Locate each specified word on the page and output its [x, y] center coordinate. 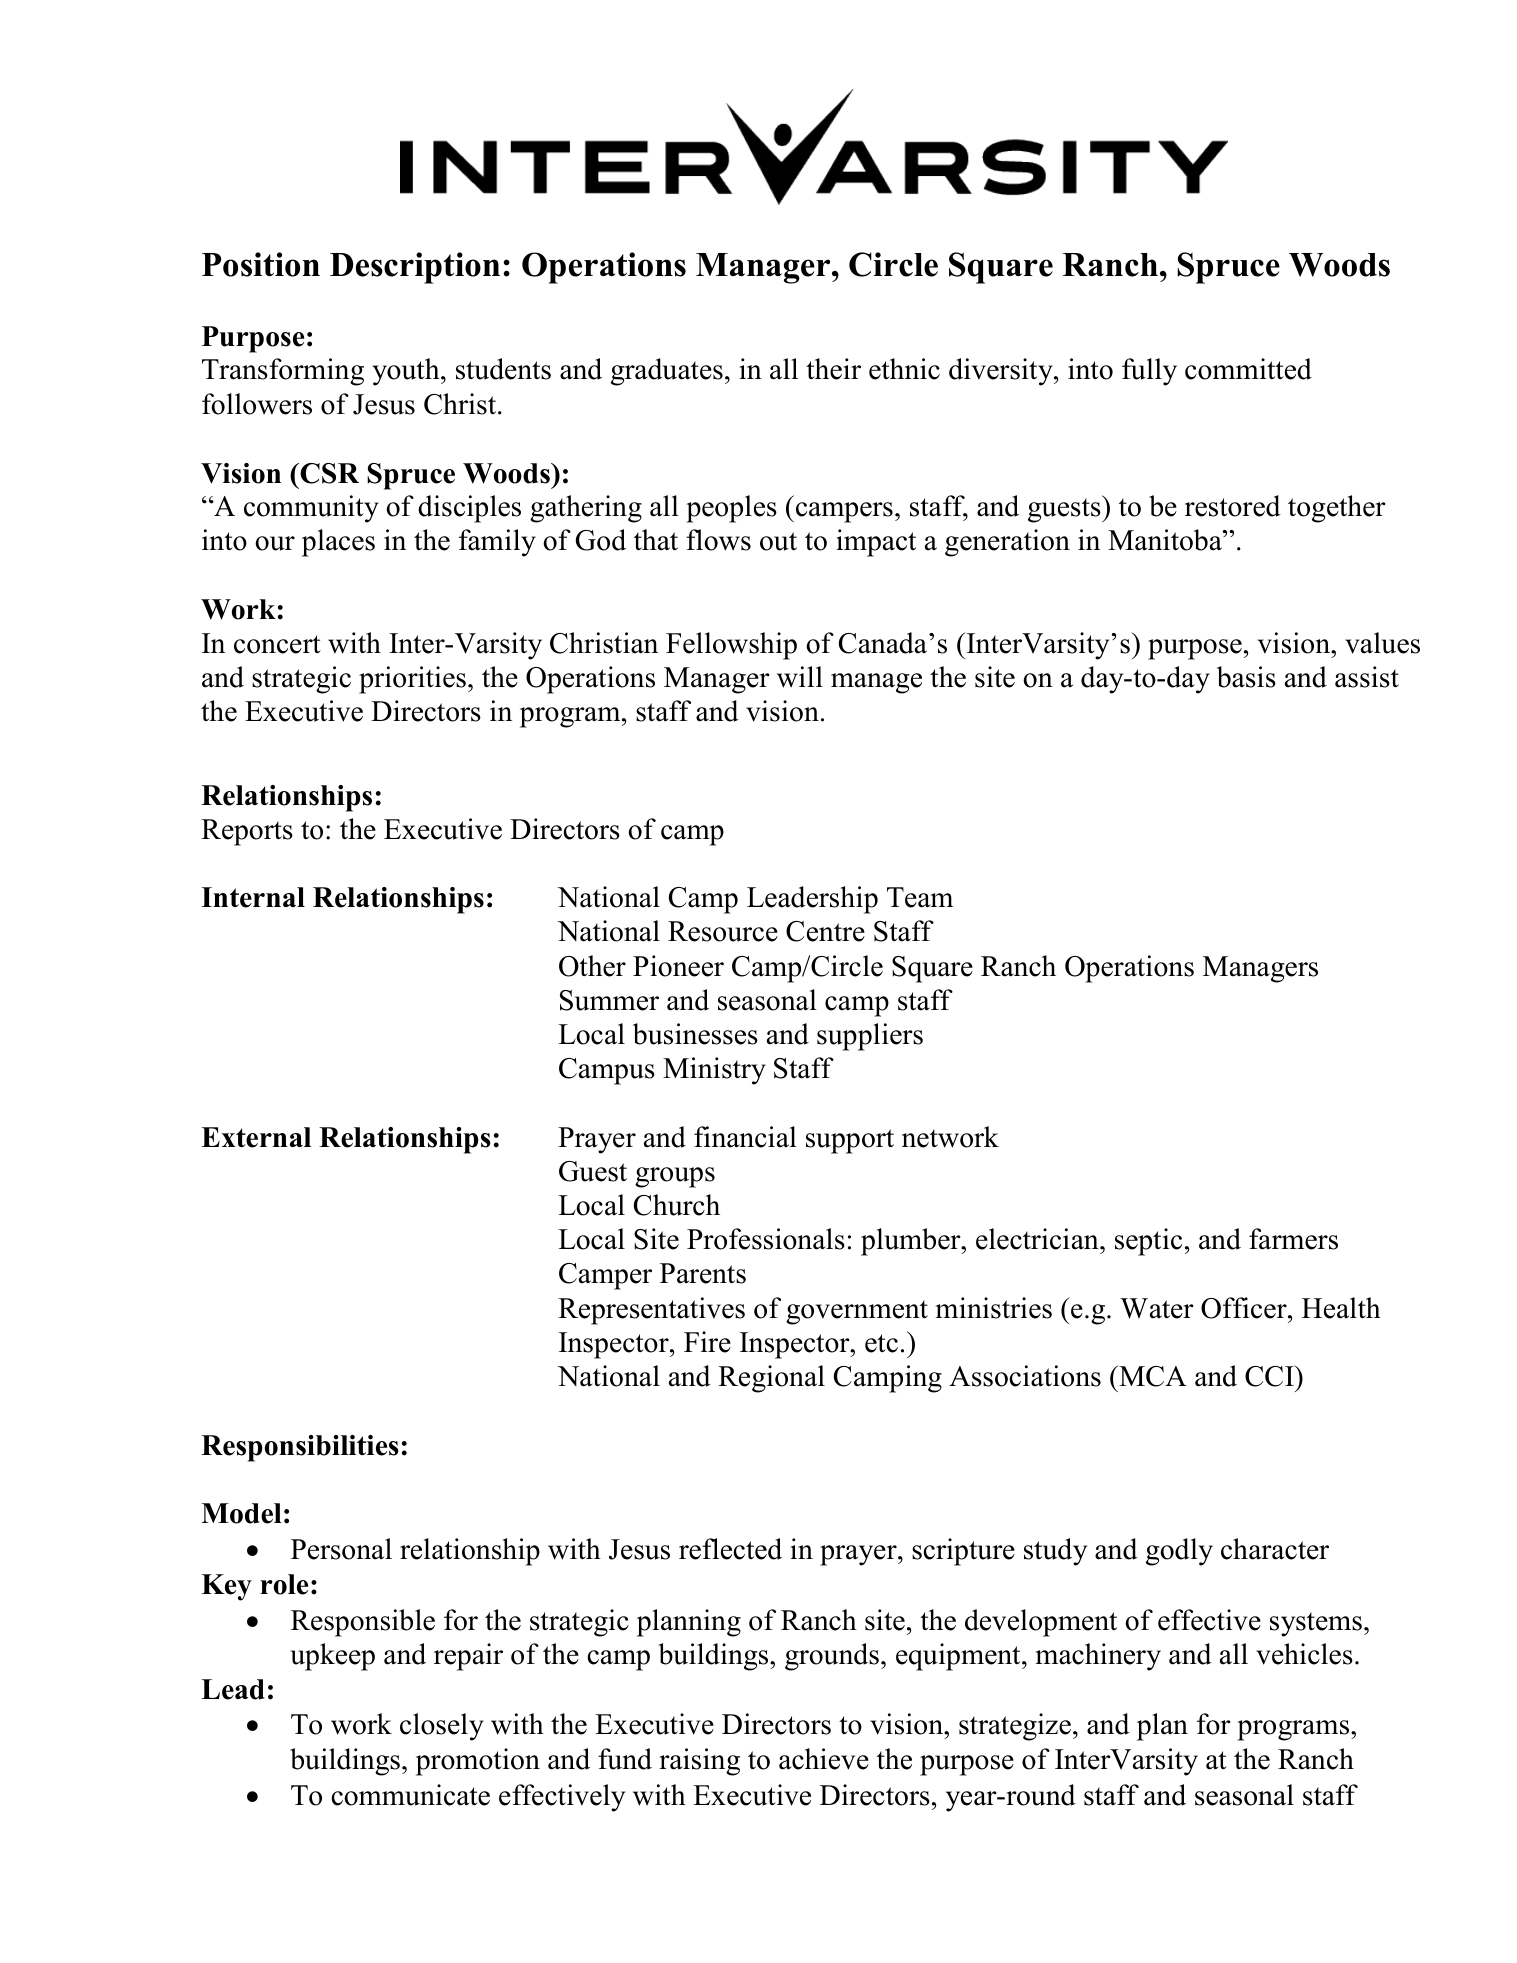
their [833, 369]
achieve [824, 1759]
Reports [247, 832]
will [800, 677]
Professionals [766, 1239]
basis [1246, 677]
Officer [1245, 1308]
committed [1248, 369]
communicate [410, 1795]
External [256, 1137]
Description [415, 268]
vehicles [1304, 1654]
